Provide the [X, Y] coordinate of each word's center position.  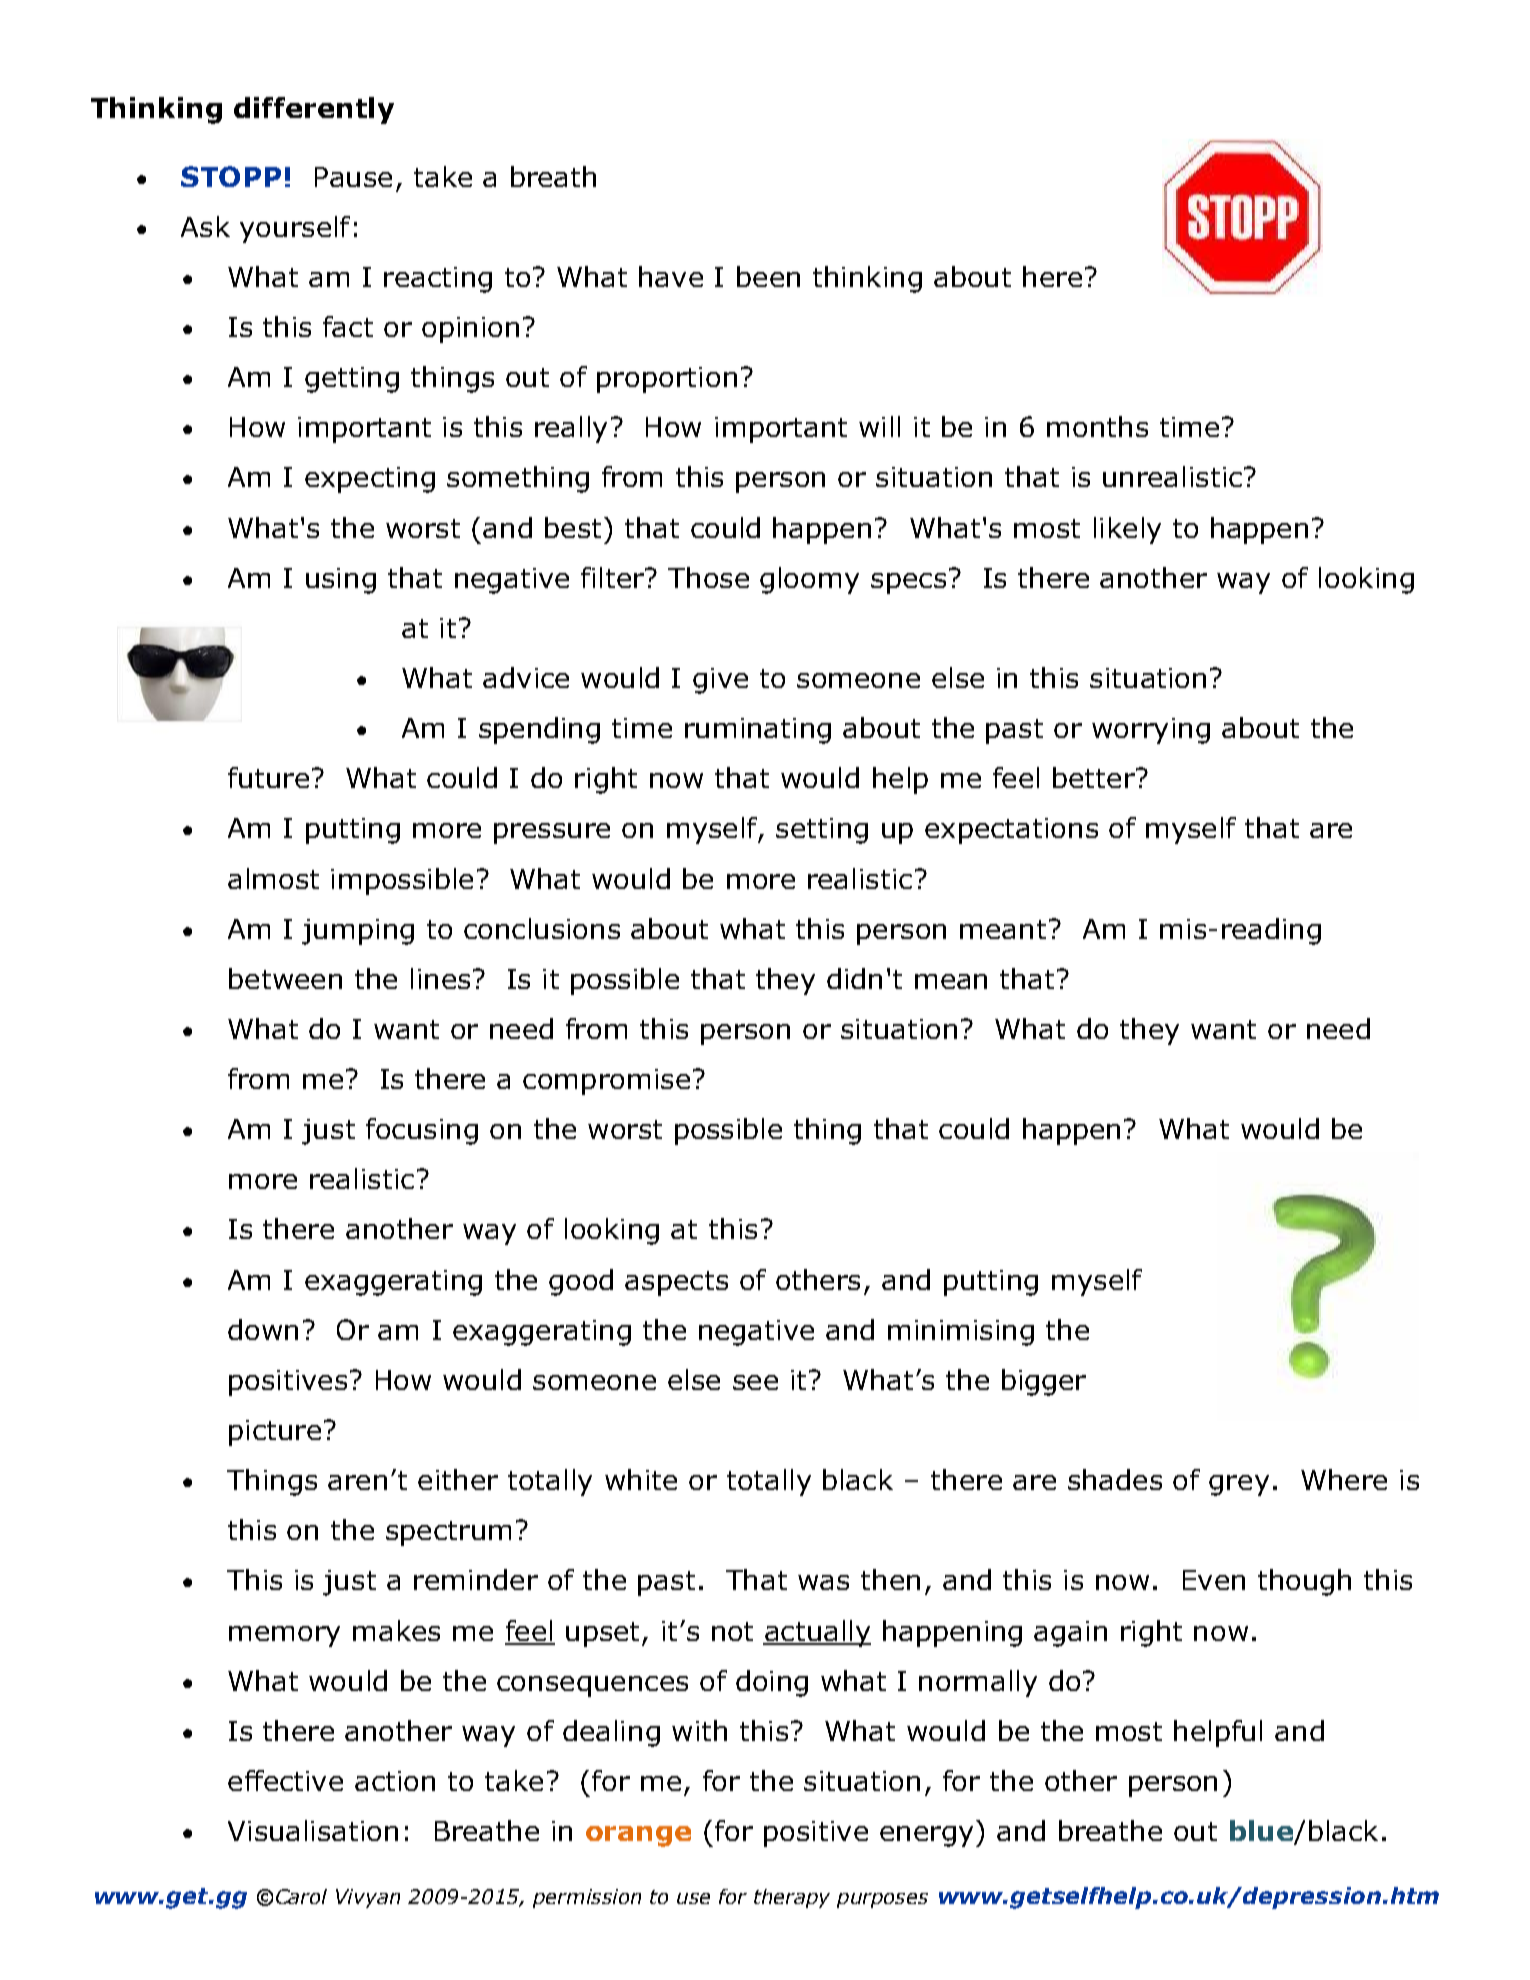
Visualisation [313, 1830]
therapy [792, 1898]
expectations [1011, 831]
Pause [353, 177]
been [768, 276]
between [285, 978]
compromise [606, 1082]
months [1097, 426]
